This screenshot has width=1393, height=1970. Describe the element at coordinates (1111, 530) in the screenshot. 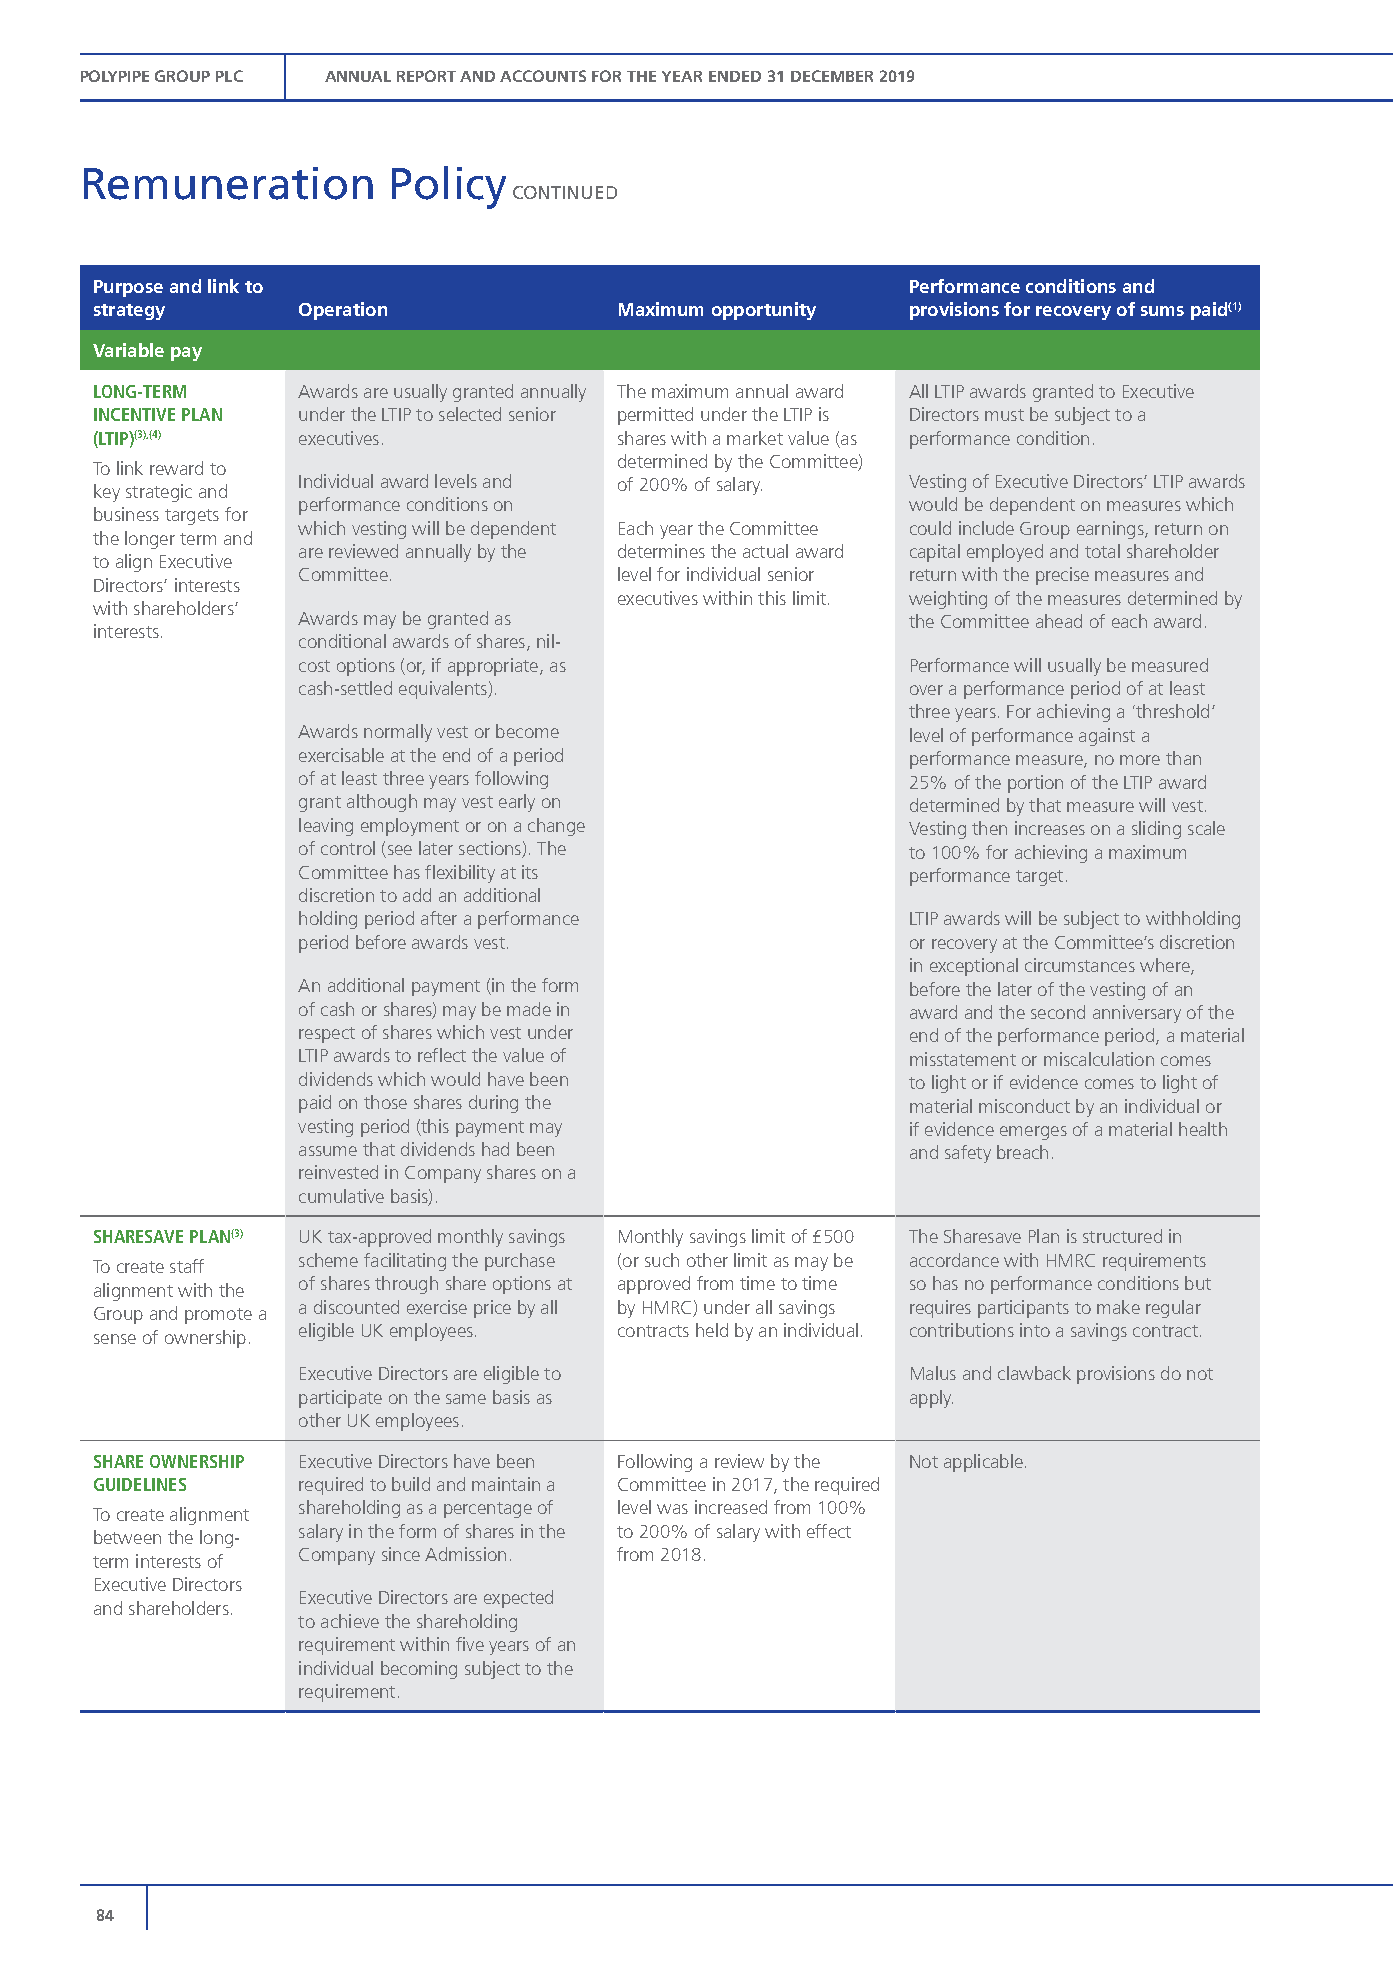

I see `earnings` at that location.
